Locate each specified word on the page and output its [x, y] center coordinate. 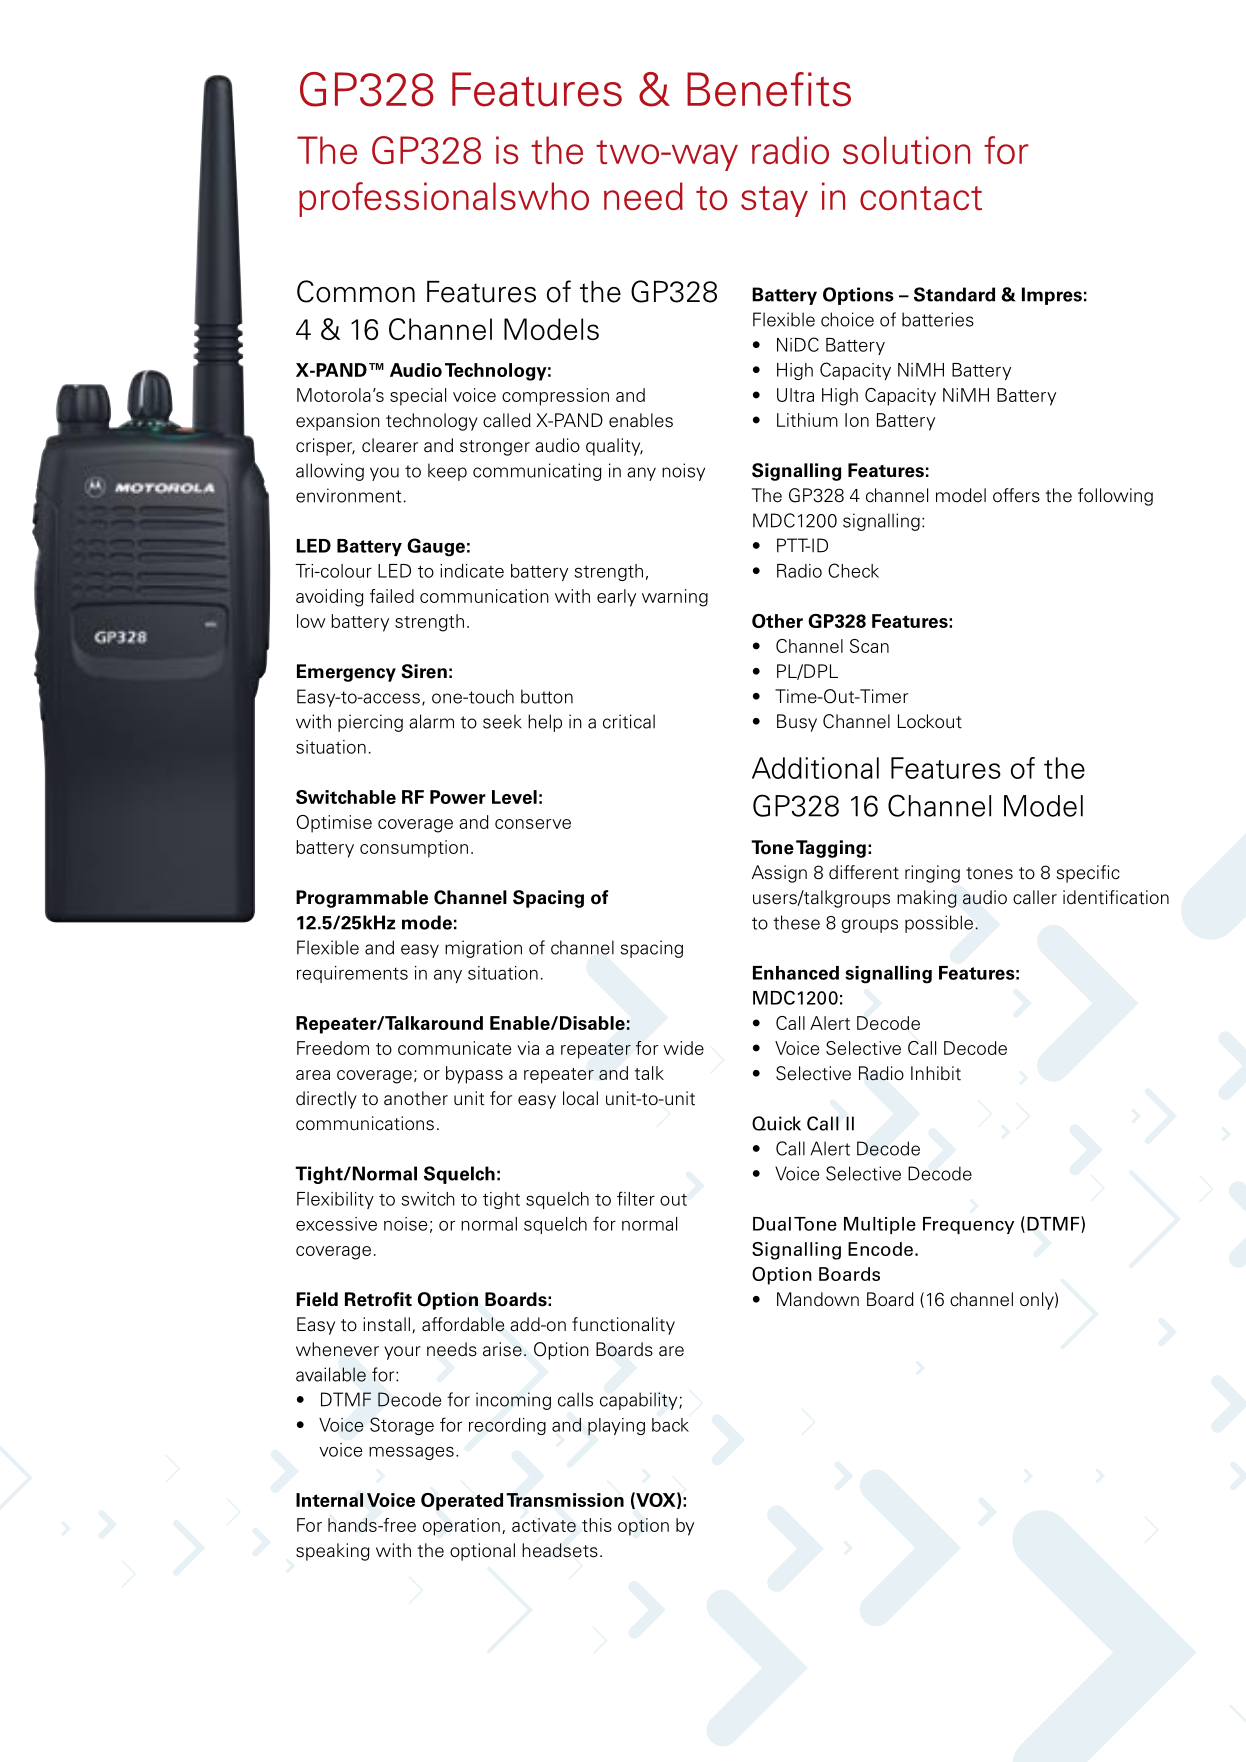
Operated [462, 1502]
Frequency [968, 1225]
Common [356, 291]
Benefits [769, 89]
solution [906, 150]
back [670, 1425]
